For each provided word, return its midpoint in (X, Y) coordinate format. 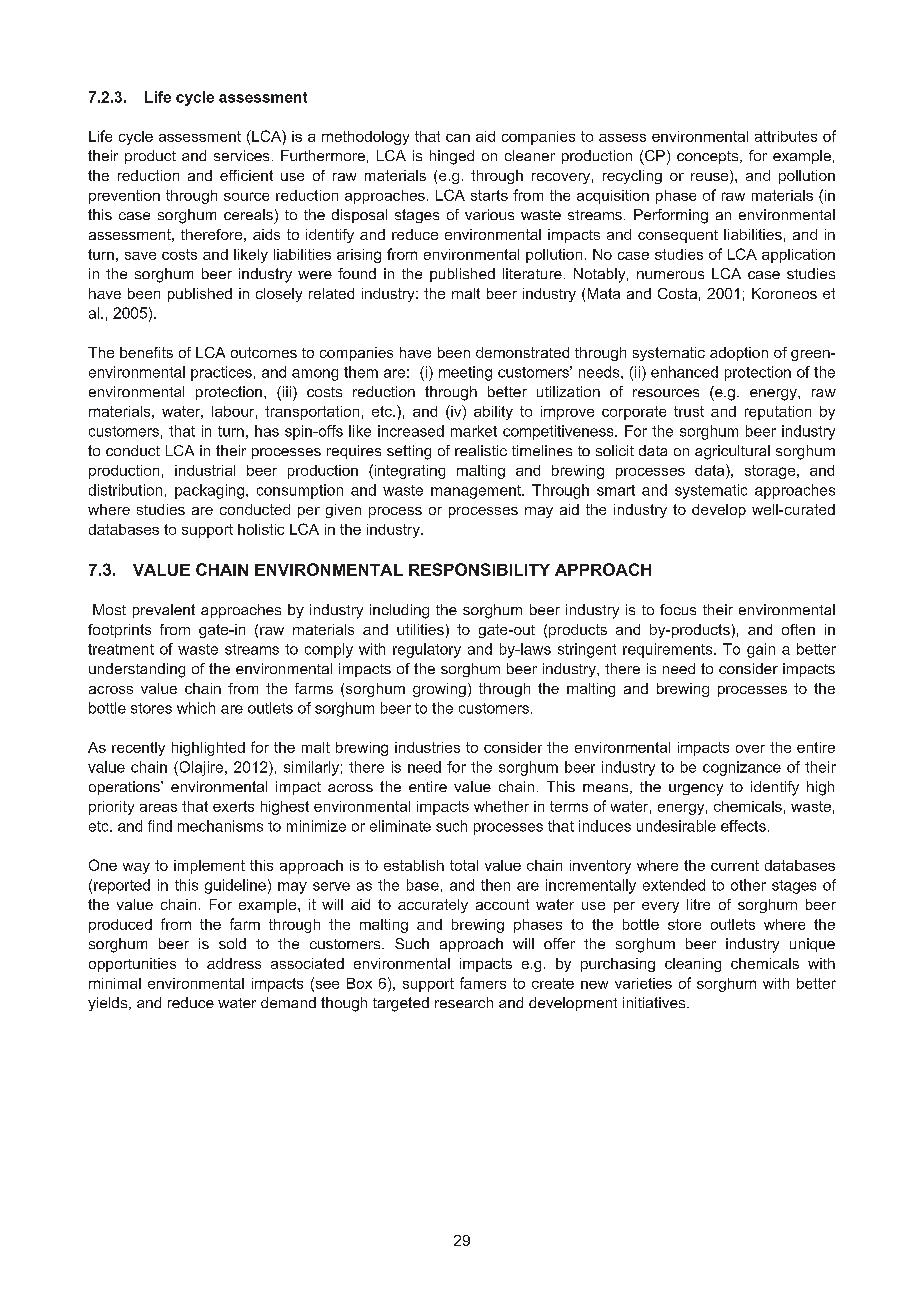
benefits (146, 352)
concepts (709, 157)
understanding (137, 670)
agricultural (732, 452)
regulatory (427, 650)
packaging (209, 491)
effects (743, 826)
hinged (452, 157)
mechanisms (220, 826)
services (241, 155)
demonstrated (522, 352)
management (477, 492)
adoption (739, 354)
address (234, 963)
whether (501, 806)
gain (761, 650)
